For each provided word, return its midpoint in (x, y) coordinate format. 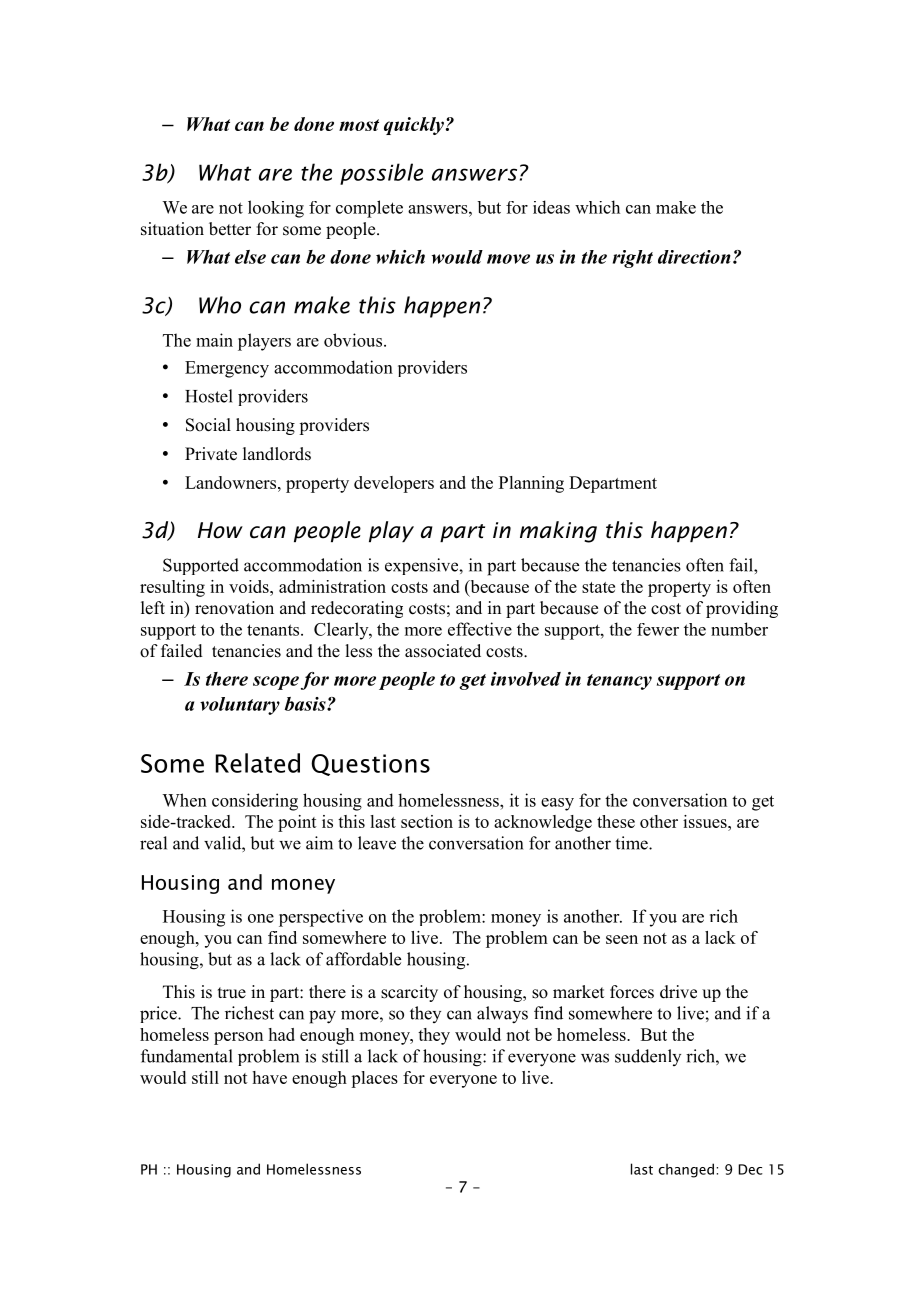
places (374, 1079)
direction (694, 257)
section (427, 821)
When (184, 800)
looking (276, 209)
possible (381, 174)
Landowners (230, 482)
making (558, 532)
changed (686, 1170)
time (632, 843)
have (270, 1077)
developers (394, 484)
